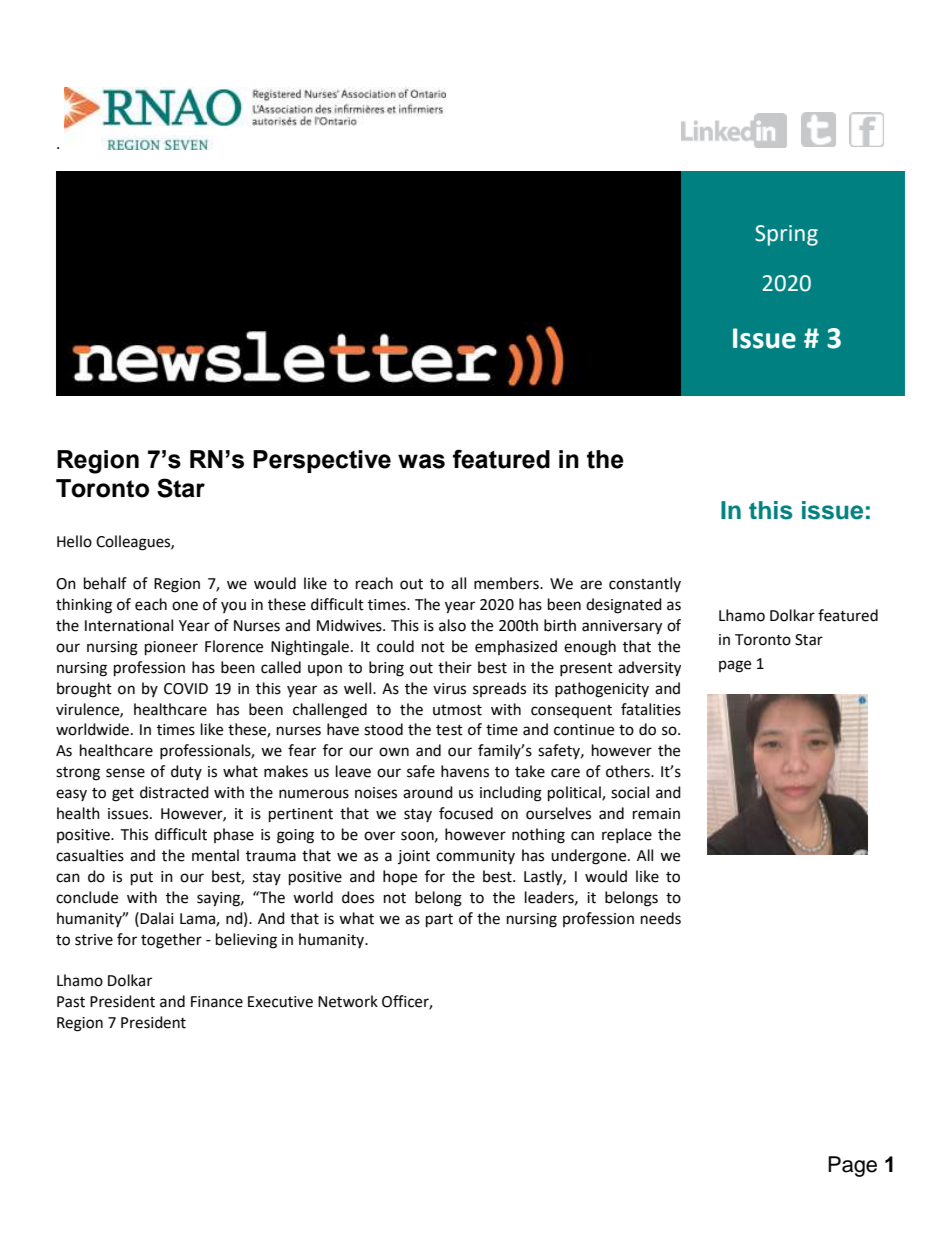 Image resolution: width=952 pixels, height=1233 pixels. What do you see at coordinates (428, 792) in the document?
I see `around` at bounding box center [428, 792].
